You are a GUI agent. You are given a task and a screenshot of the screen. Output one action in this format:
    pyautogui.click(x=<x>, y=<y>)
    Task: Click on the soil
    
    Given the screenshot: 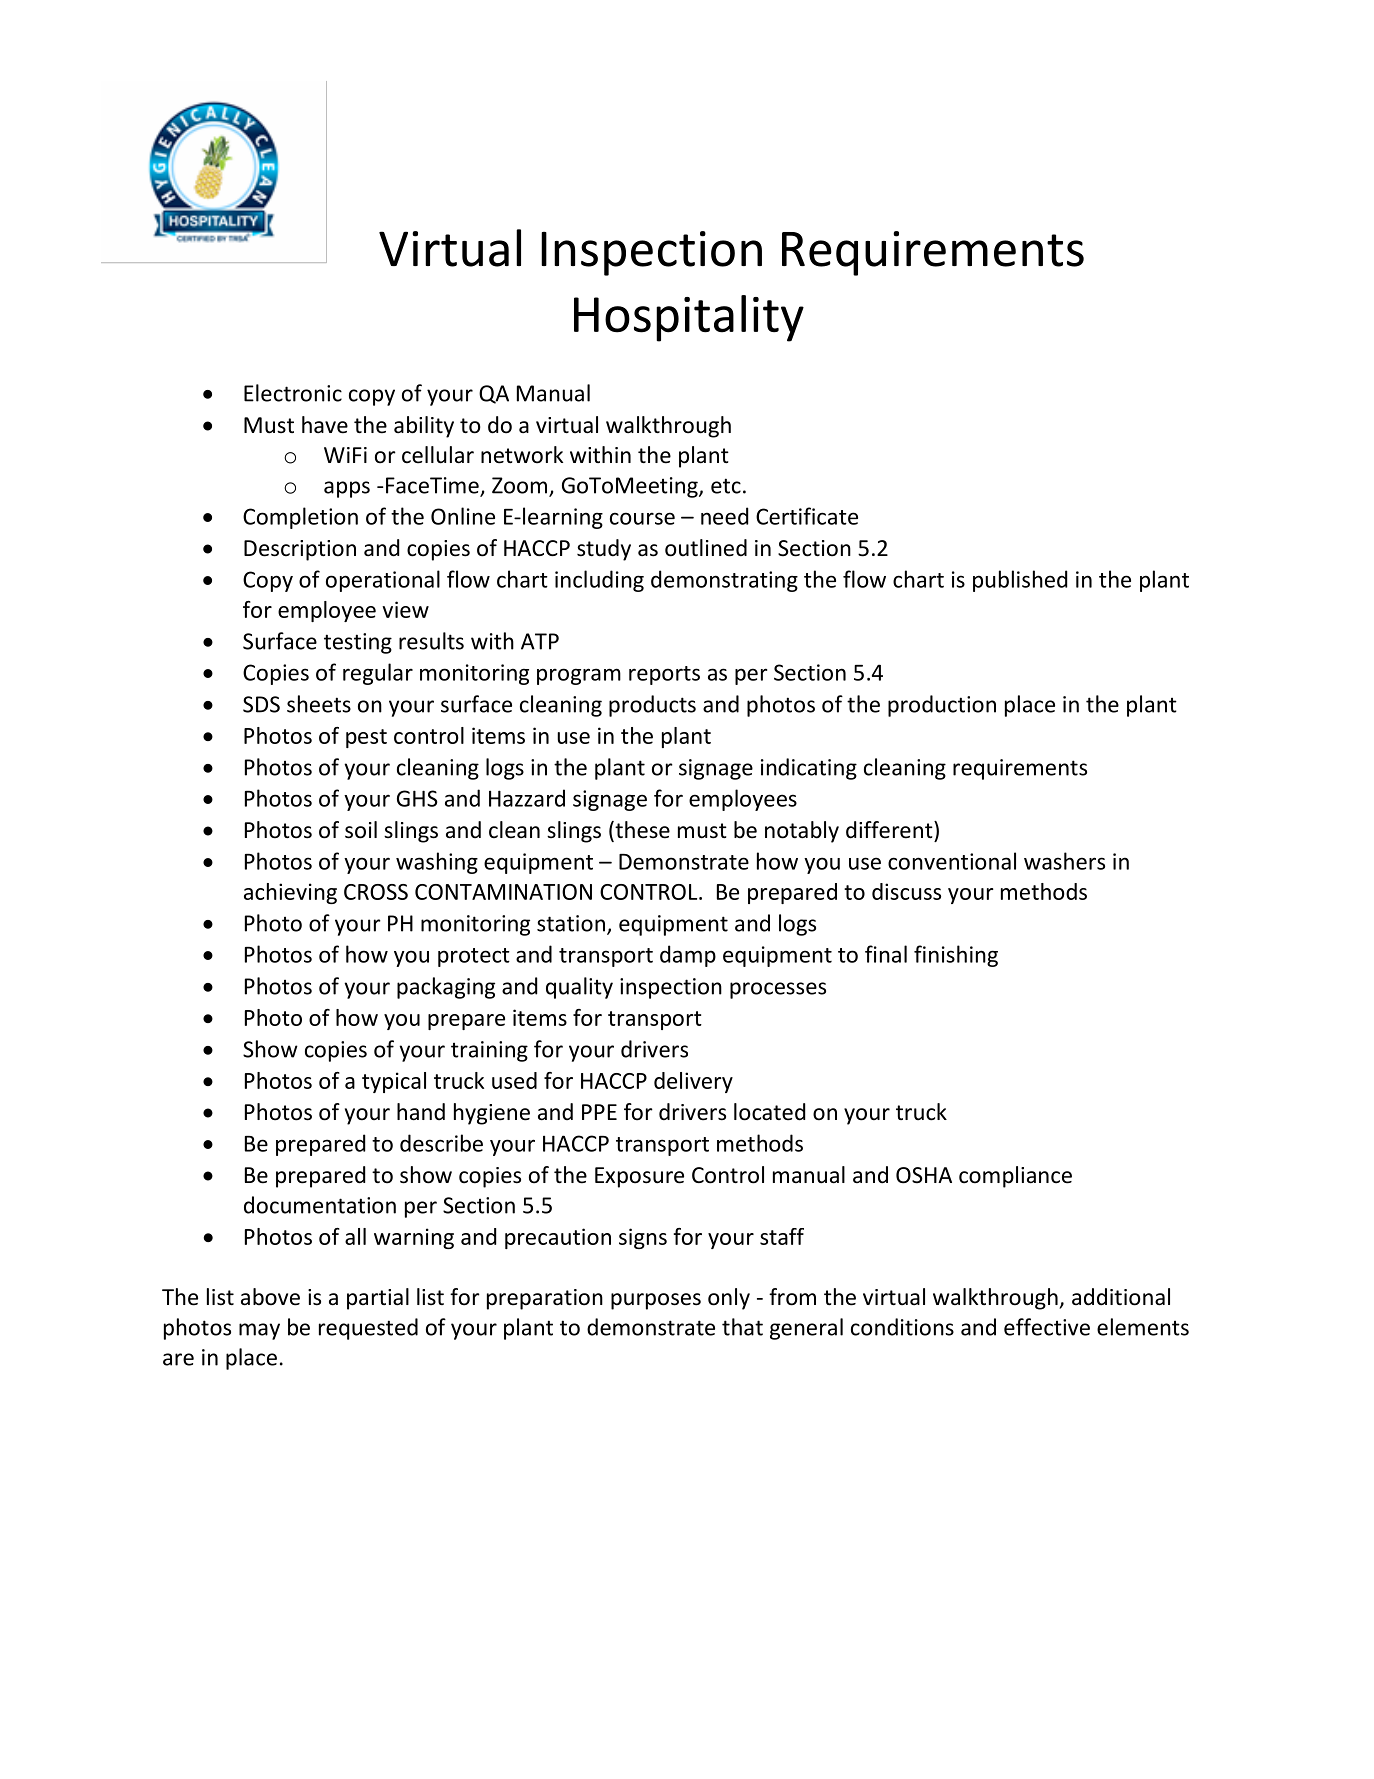 What is the action you would take?
    pyautogui.click(x=361, y=830)
